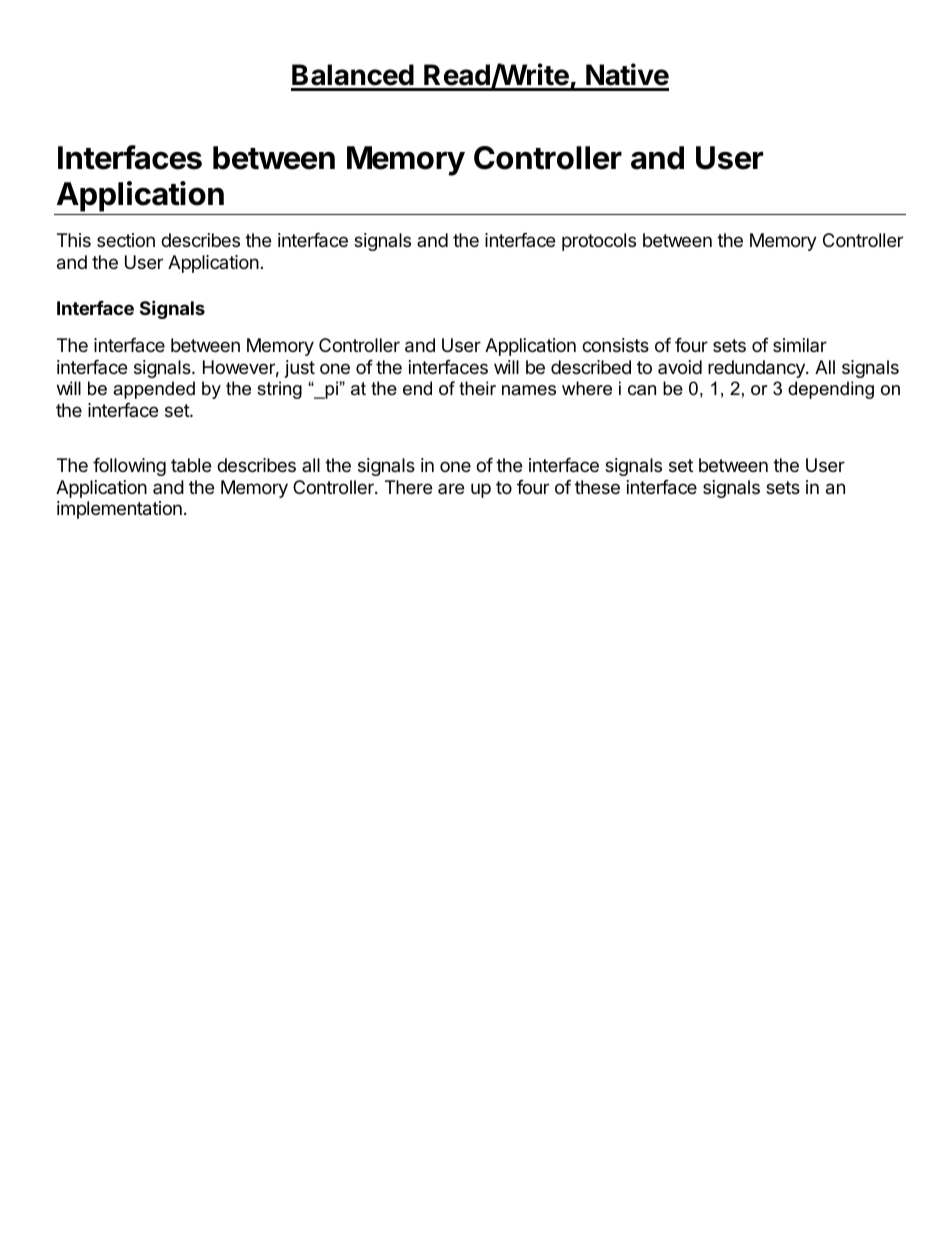 This document has width=952, height=1233. Describe the element at coordinates (477, 388) in the document. I see `their` at that location.
